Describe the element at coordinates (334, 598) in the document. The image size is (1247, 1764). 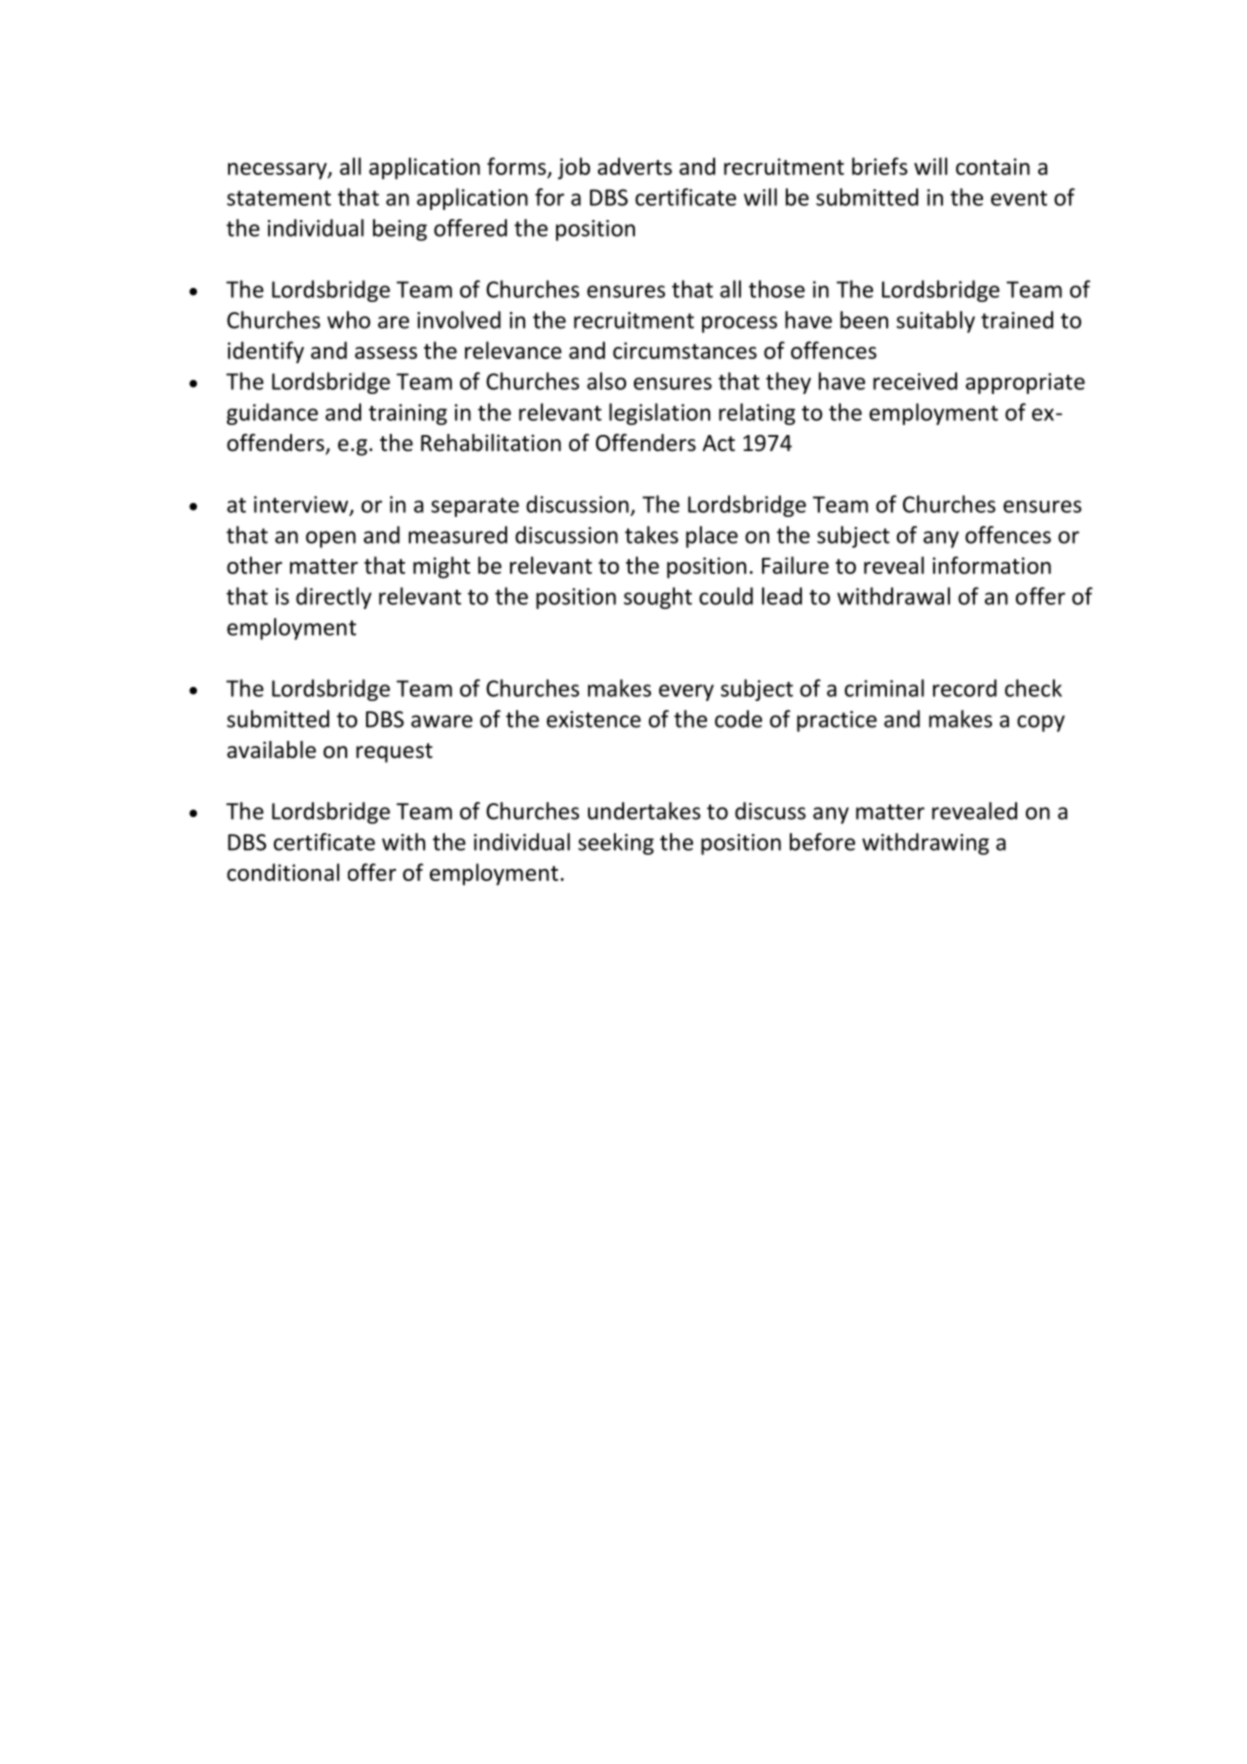
I see `directly` at that location.
